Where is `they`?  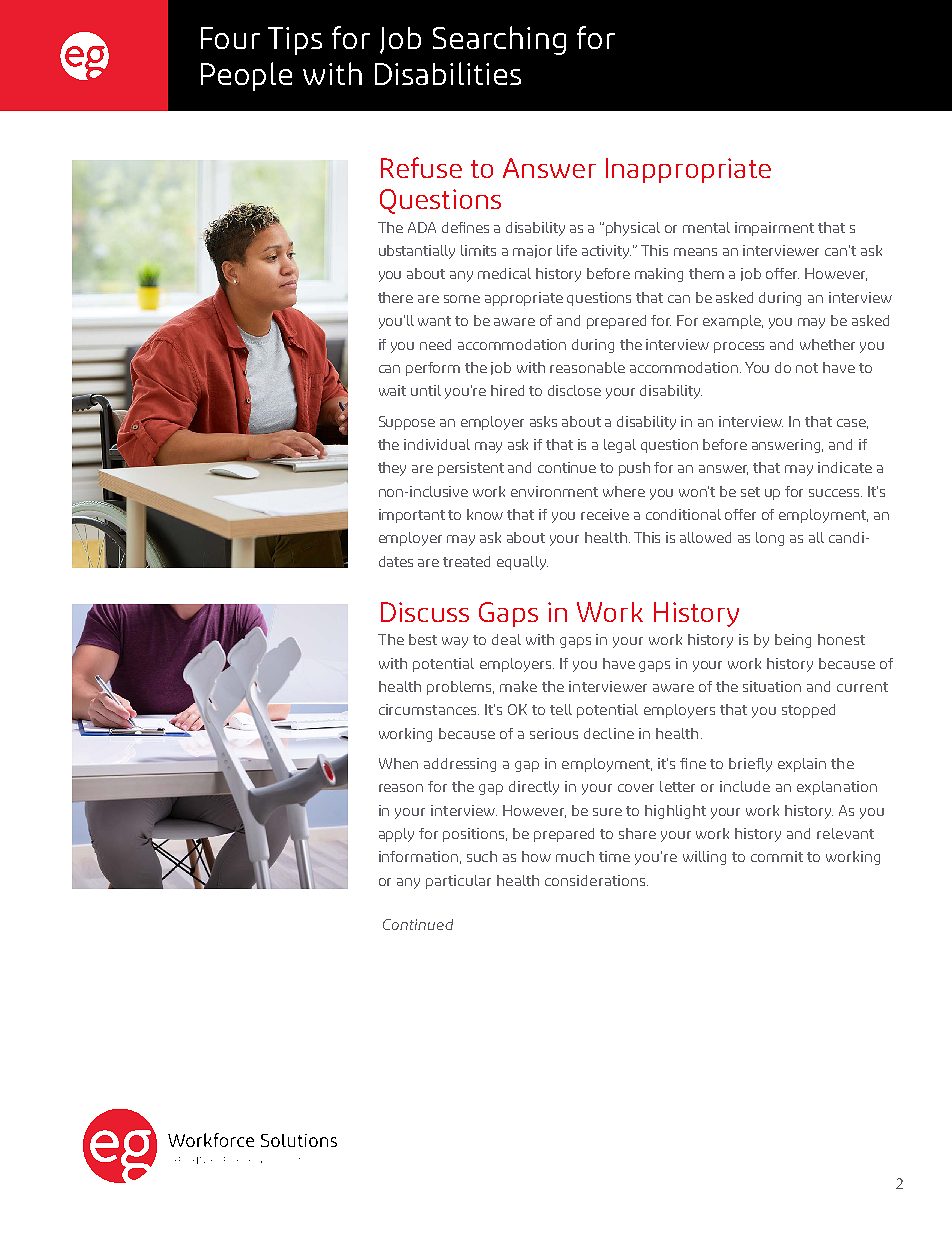 they is located at coordinates (392, 469).
